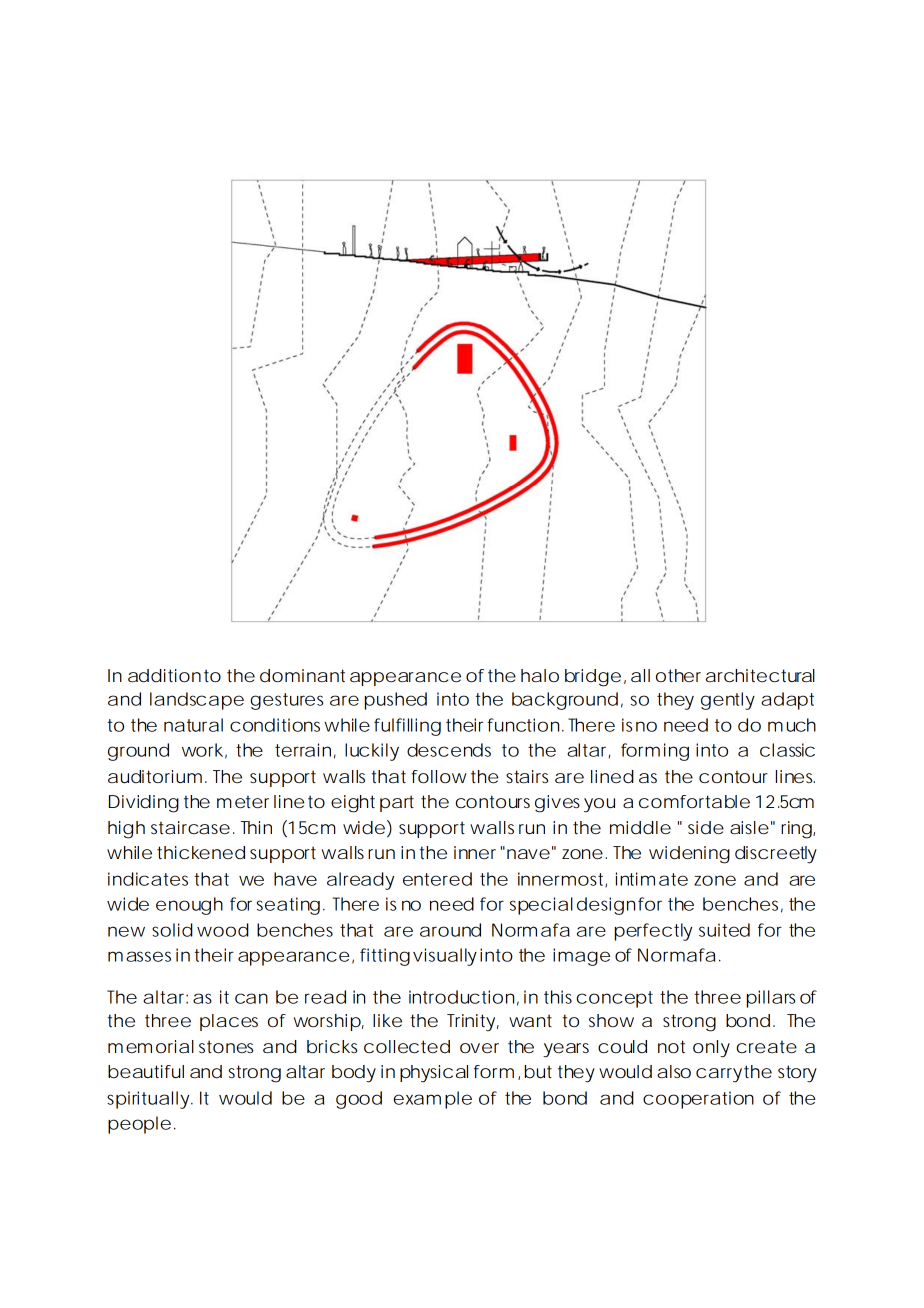 This screenshot has height=1308, width=924. I want to click on enough, so click(189, 906).
